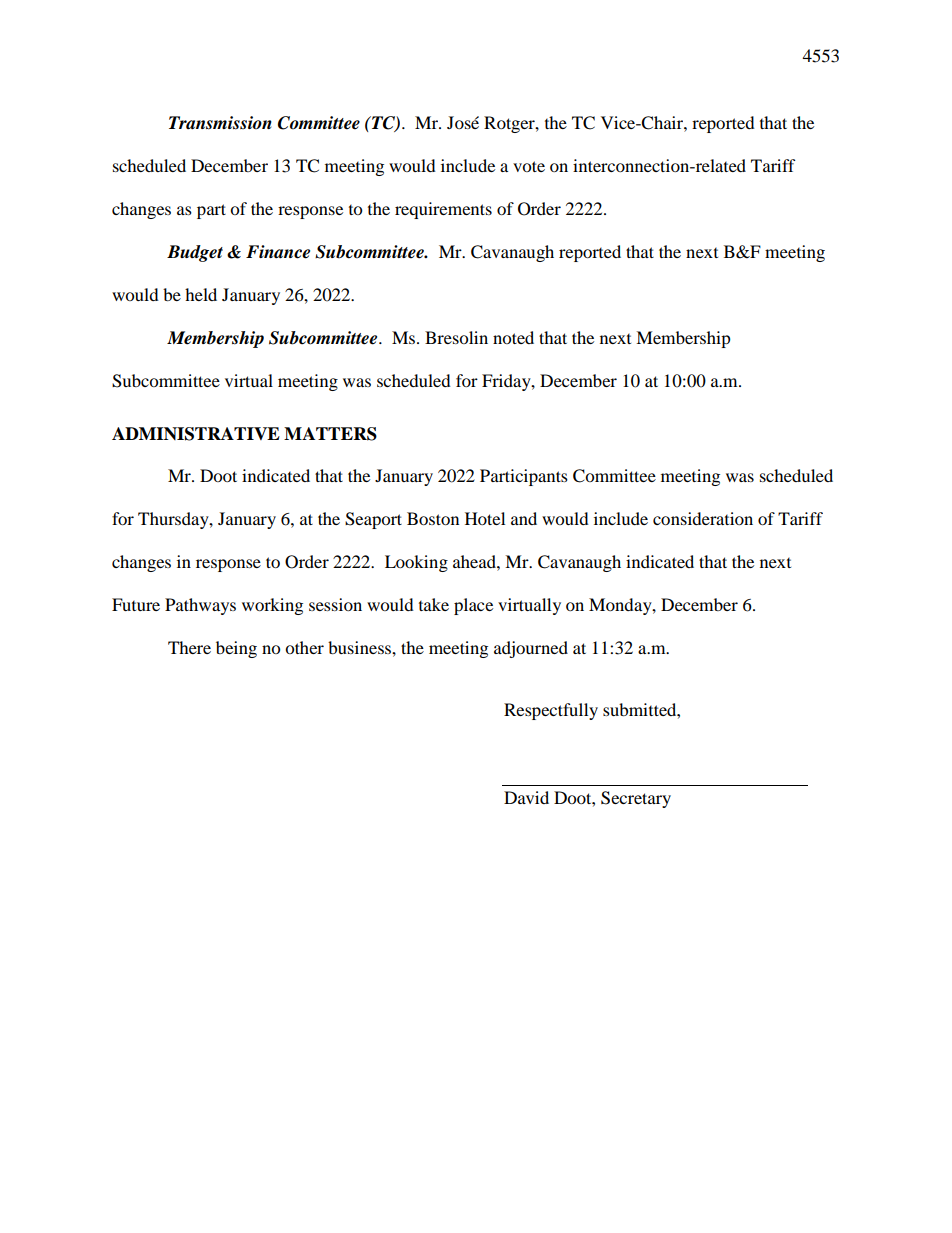 The height and width of the document is (1233, 952). I want to click on Transmission, so click(220, 123).
